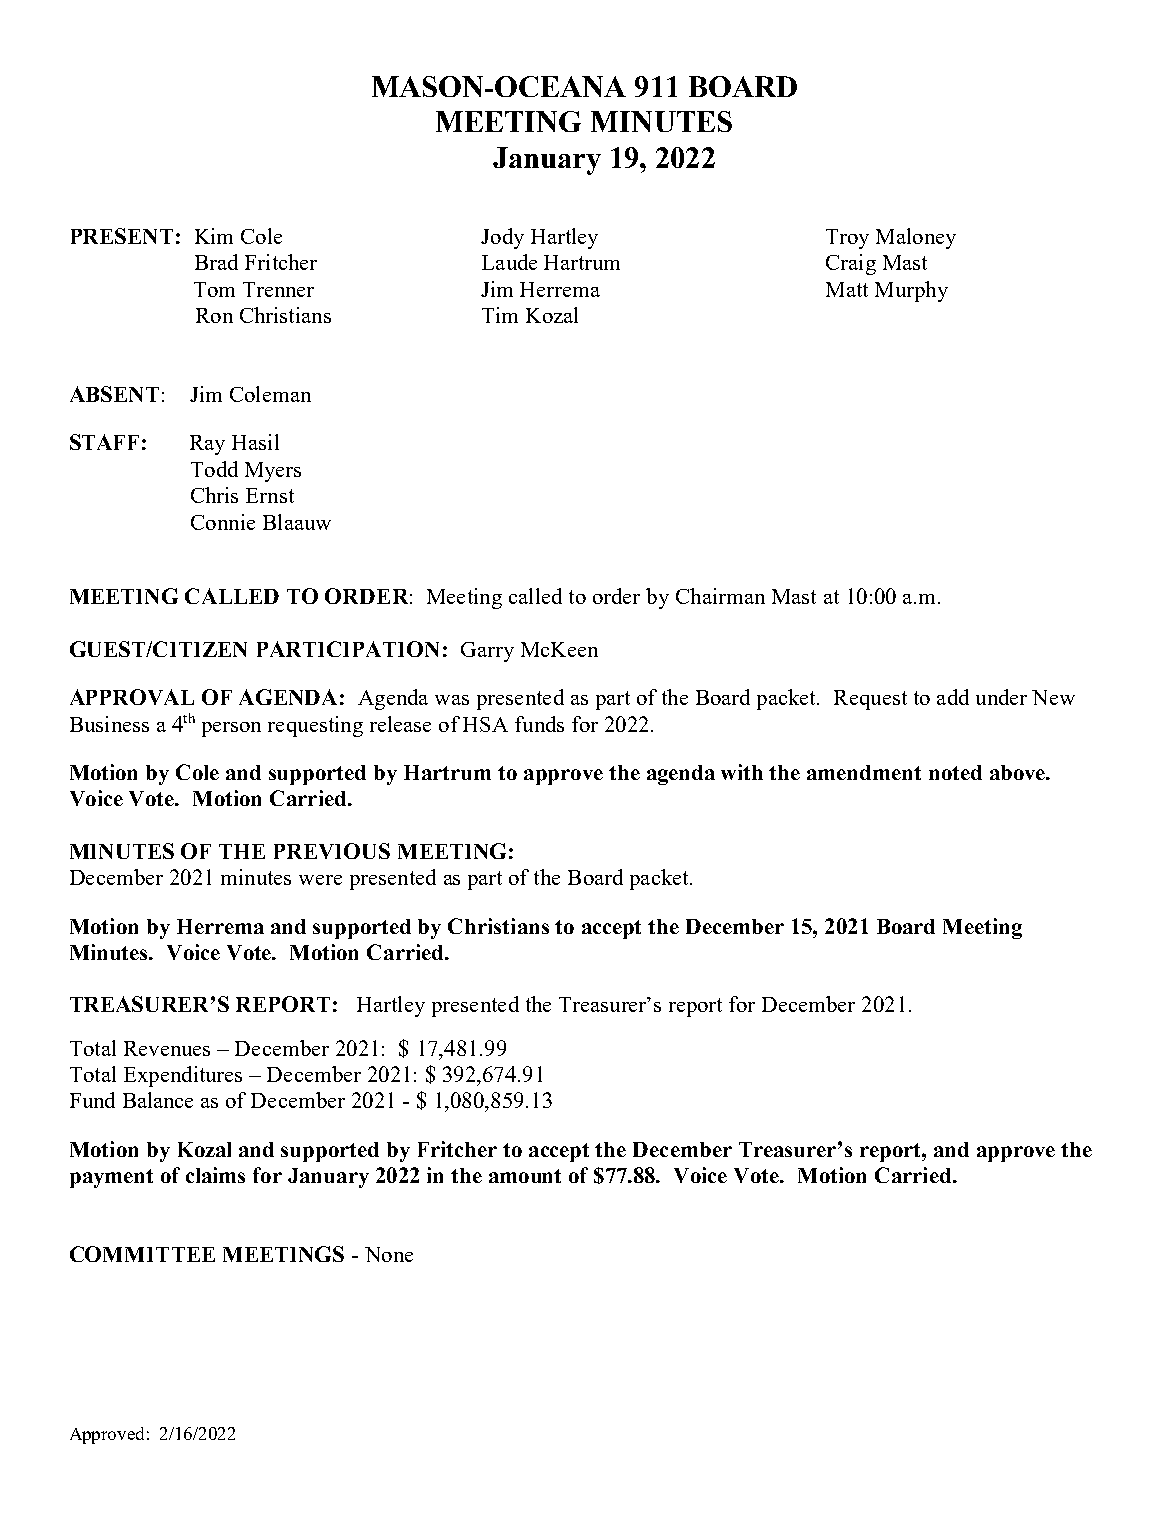 This page has height=1513, width=1169. What do you see at coordinates (720, 596) in the page?
I see `Chairman` at bounding box center [720, 596].
